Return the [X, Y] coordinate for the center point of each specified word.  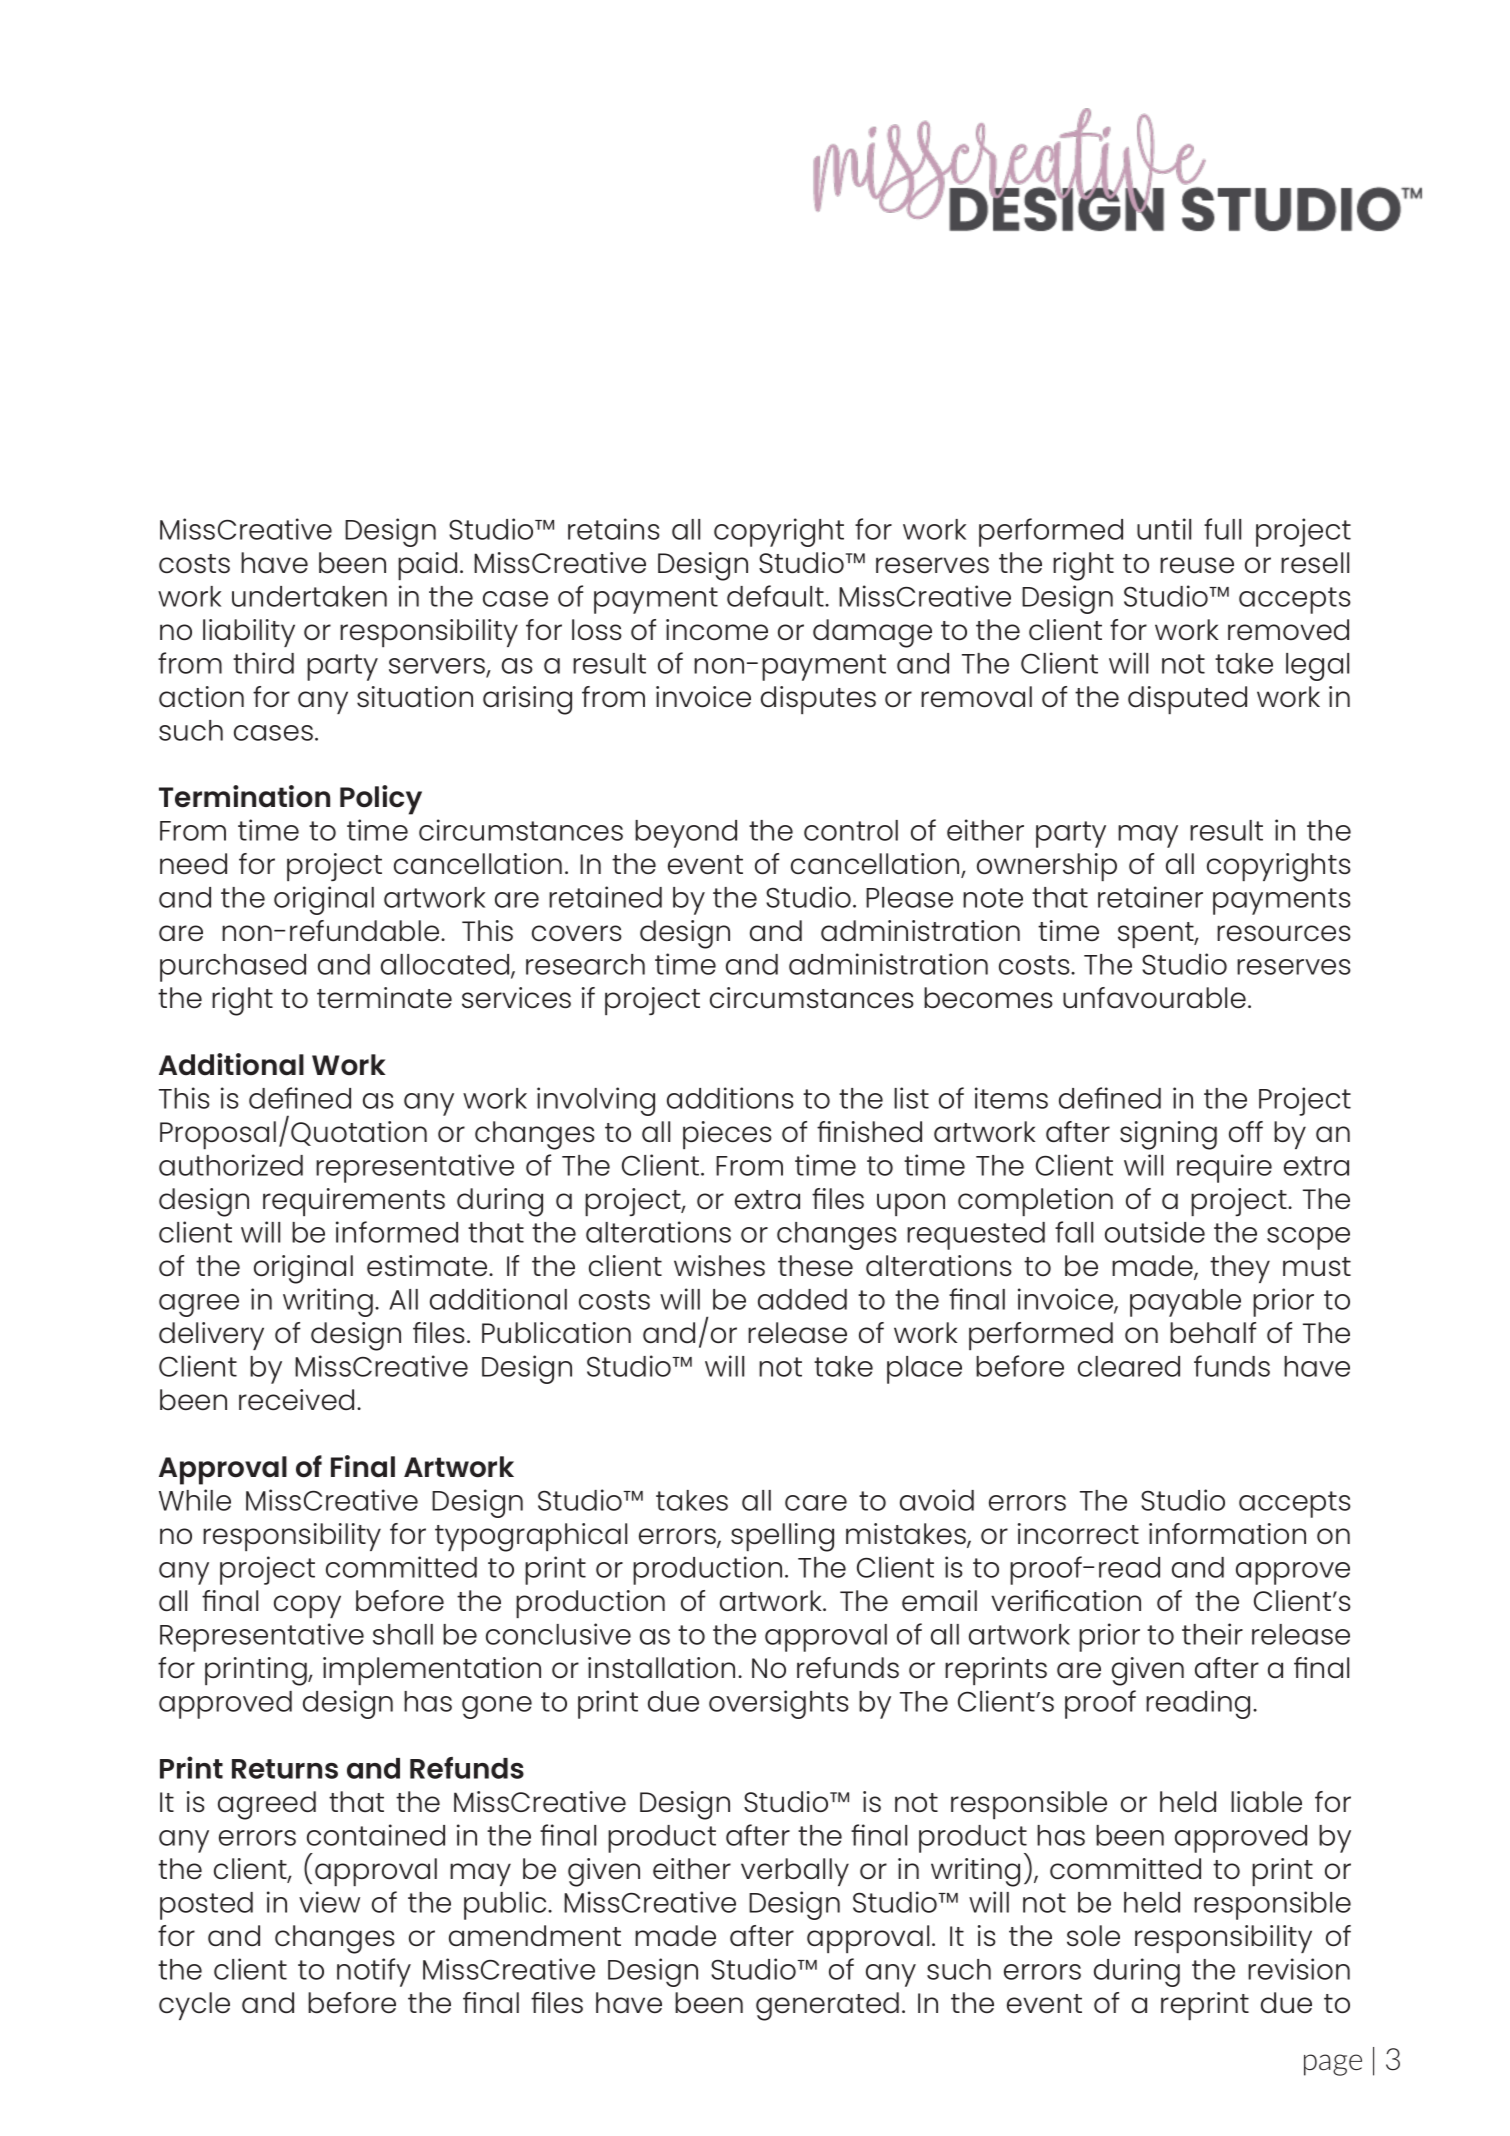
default [776, 596]
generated [827, 2006]
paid [427, 566]
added [802, 1299]
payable [1185, 1303]
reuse [1197, 565]
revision [1299, 1969]
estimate [428, 1265]
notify [374, 1972]
